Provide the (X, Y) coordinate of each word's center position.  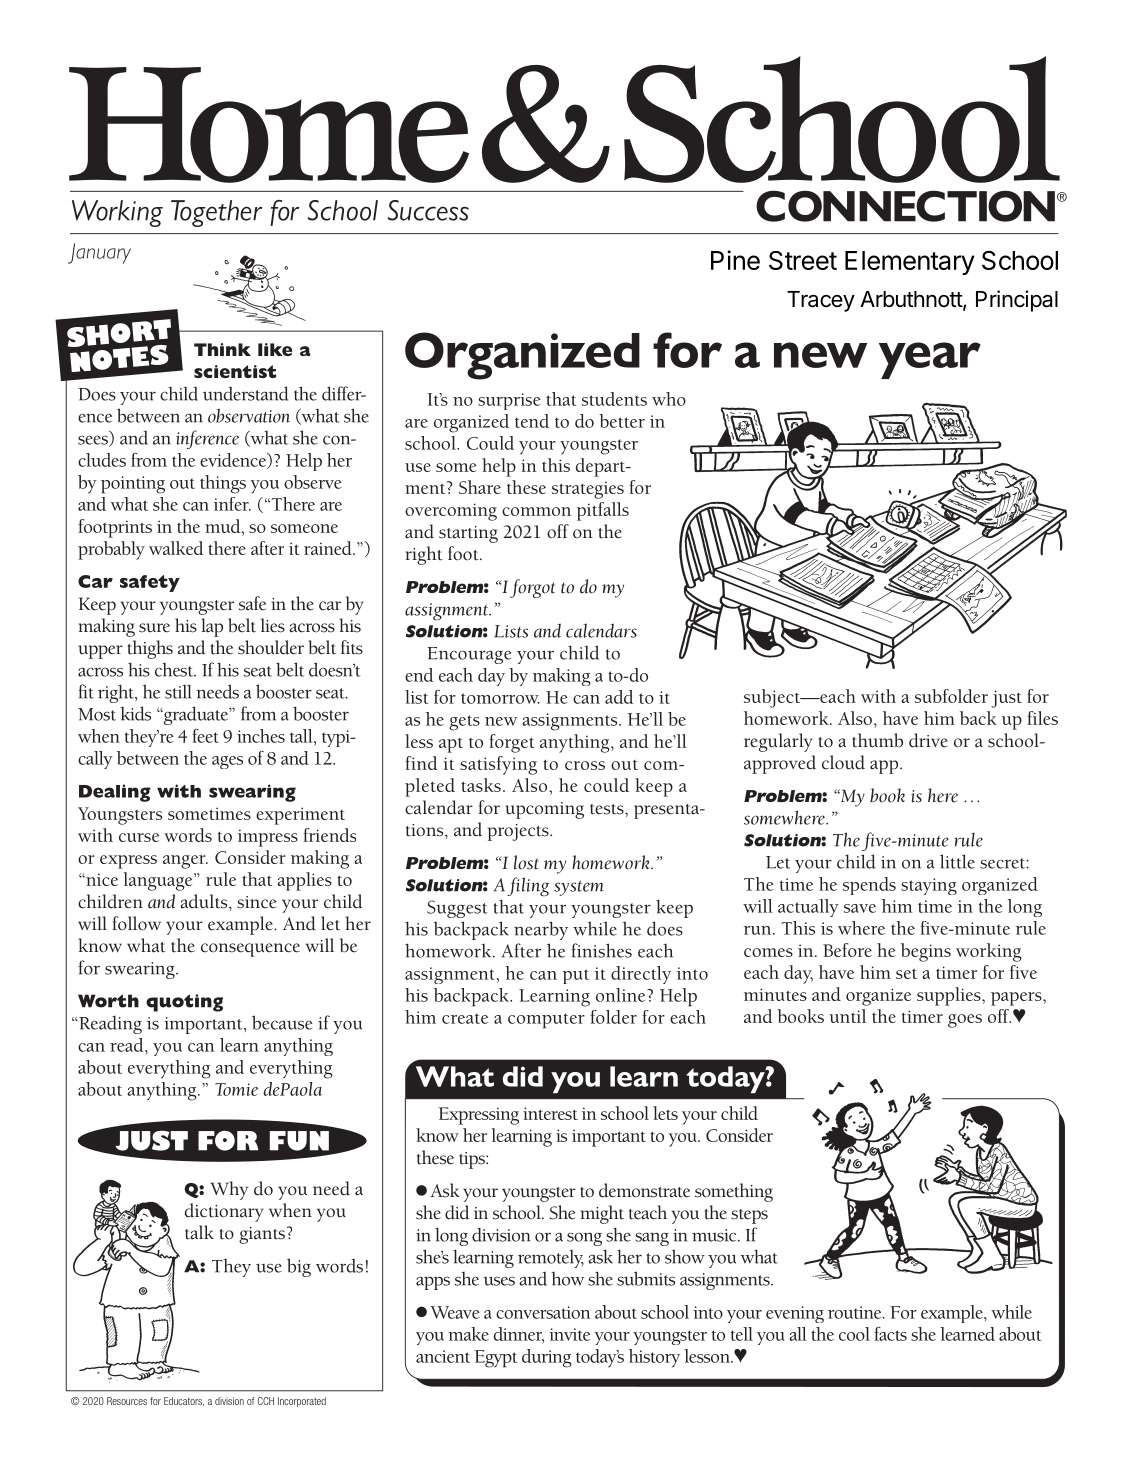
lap (212, 627)
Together (217, 213)
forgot (532, 588)
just (1006, 699)
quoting (184, 1003)
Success (428, 210)
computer (546, 1021)
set (906, 974)
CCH (266, 1401)
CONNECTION (905, 206)
